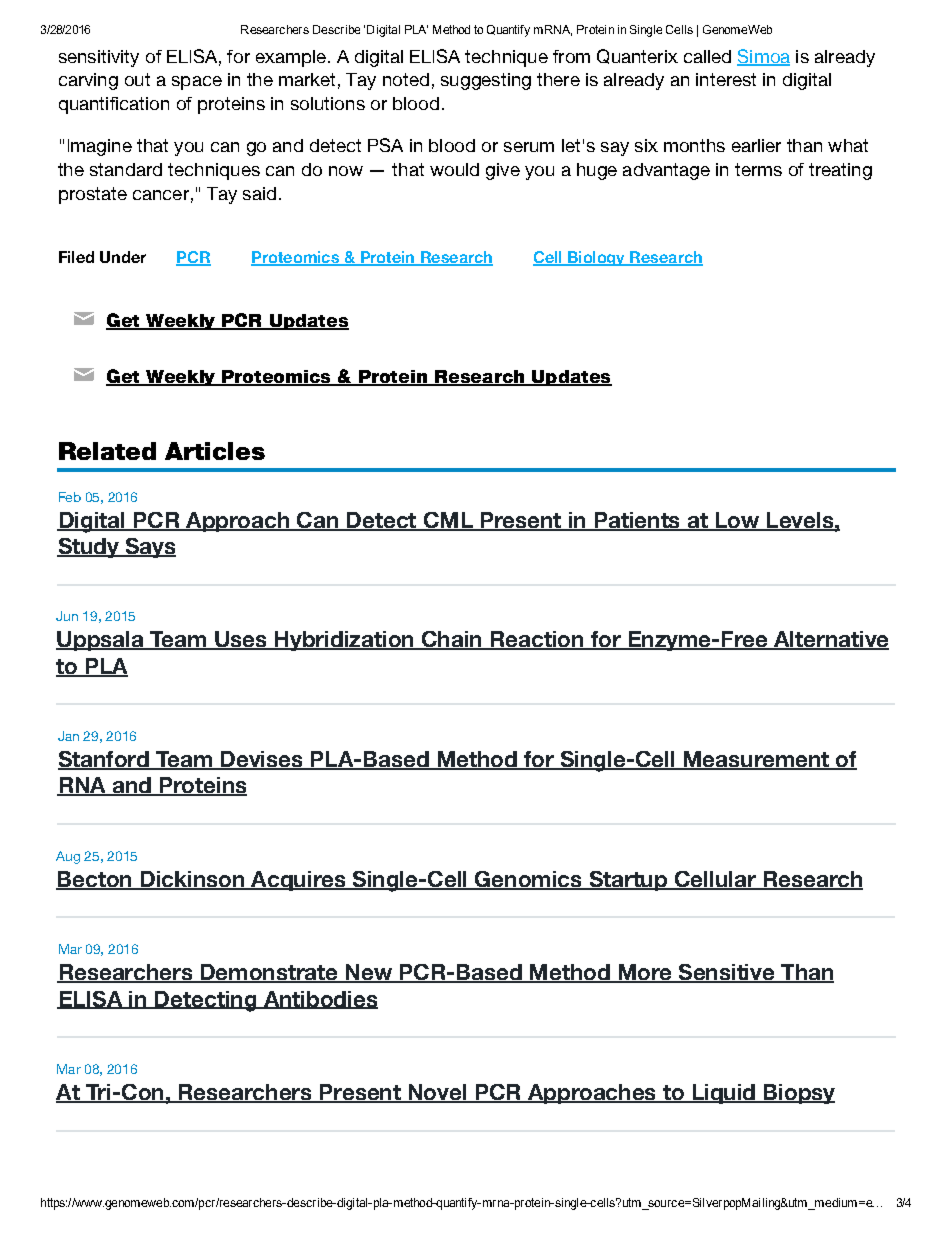 Image resolution: width=952 pixels, height=1233 pixels. What do you see at coordinates (437, 1093) in the screenshot?
I see `Novel` at bounding box center [437, 1093].
